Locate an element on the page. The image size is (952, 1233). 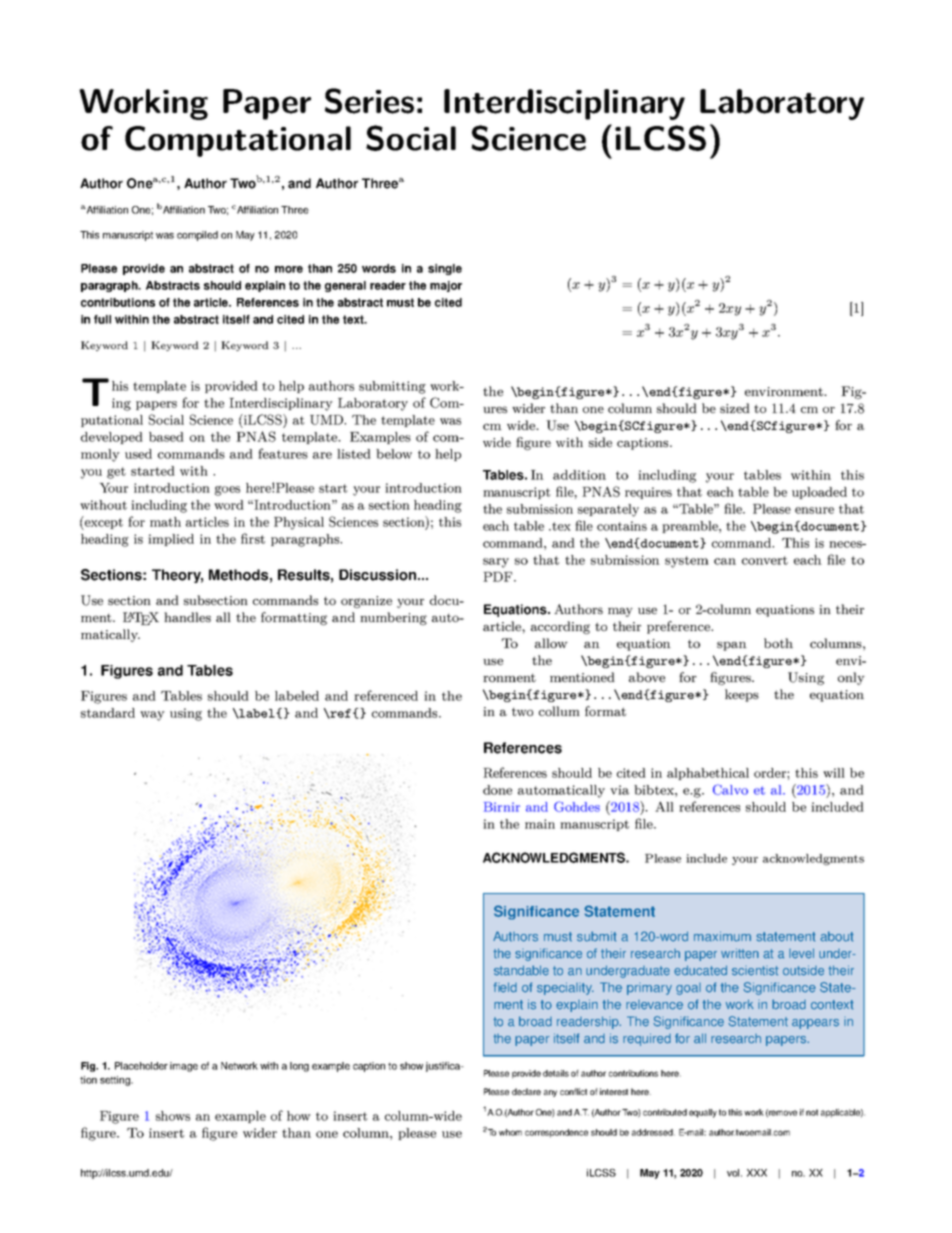
below is located at coordinates (394, 454).
